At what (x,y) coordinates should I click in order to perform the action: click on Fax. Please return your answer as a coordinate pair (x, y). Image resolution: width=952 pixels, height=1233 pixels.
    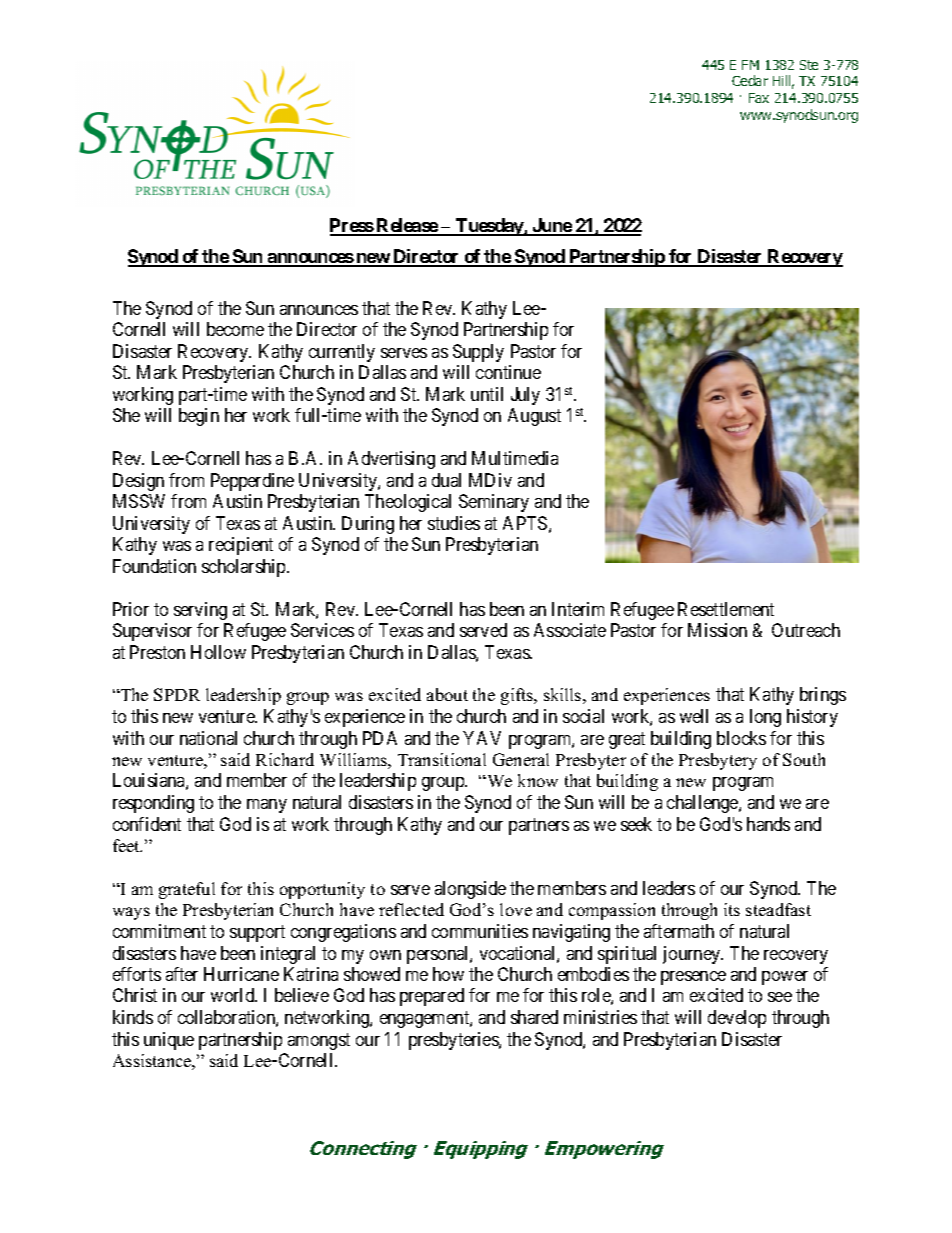
    Looking at the image, I should click on (759, 98).
